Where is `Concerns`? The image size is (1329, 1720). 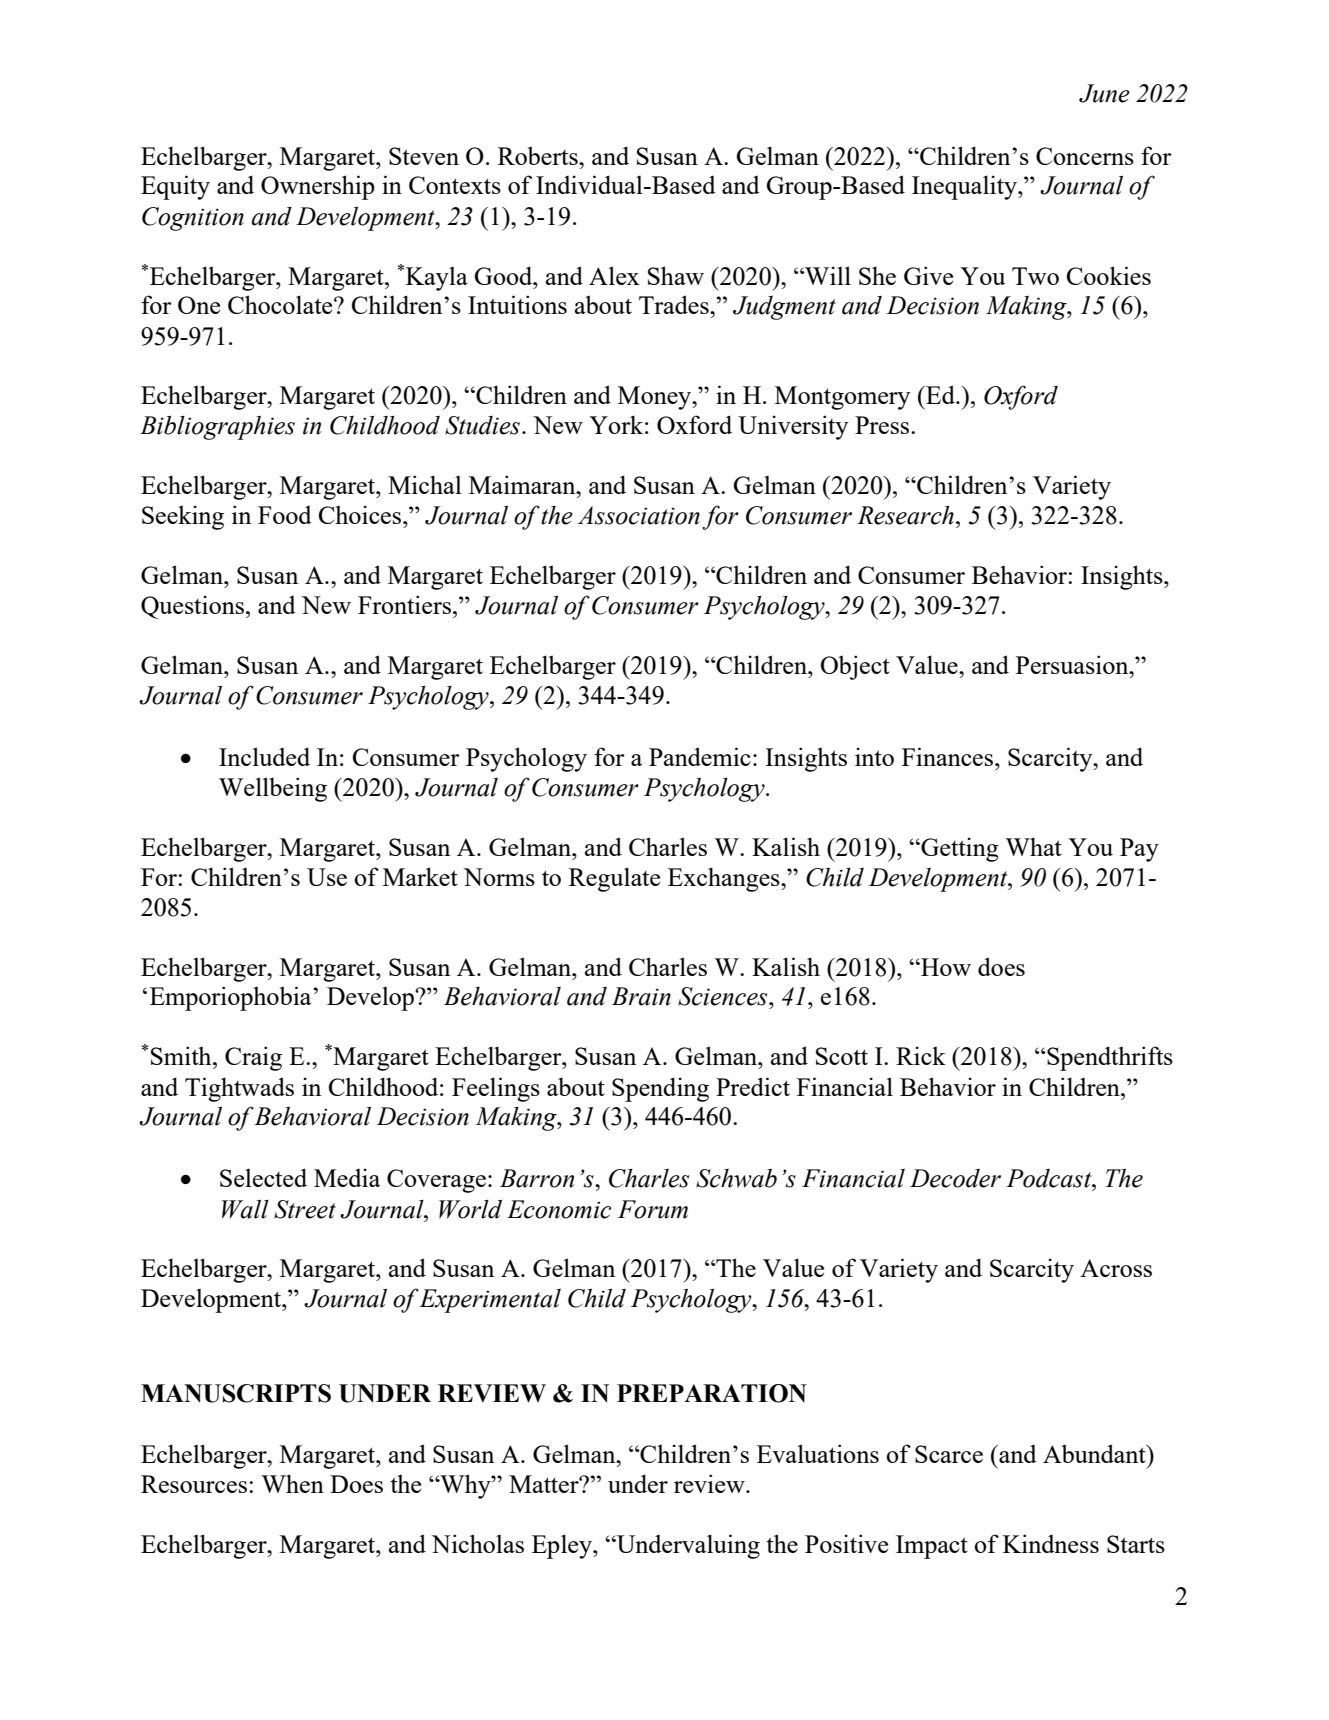
Concerns is located at coordinates (1085, 156).
